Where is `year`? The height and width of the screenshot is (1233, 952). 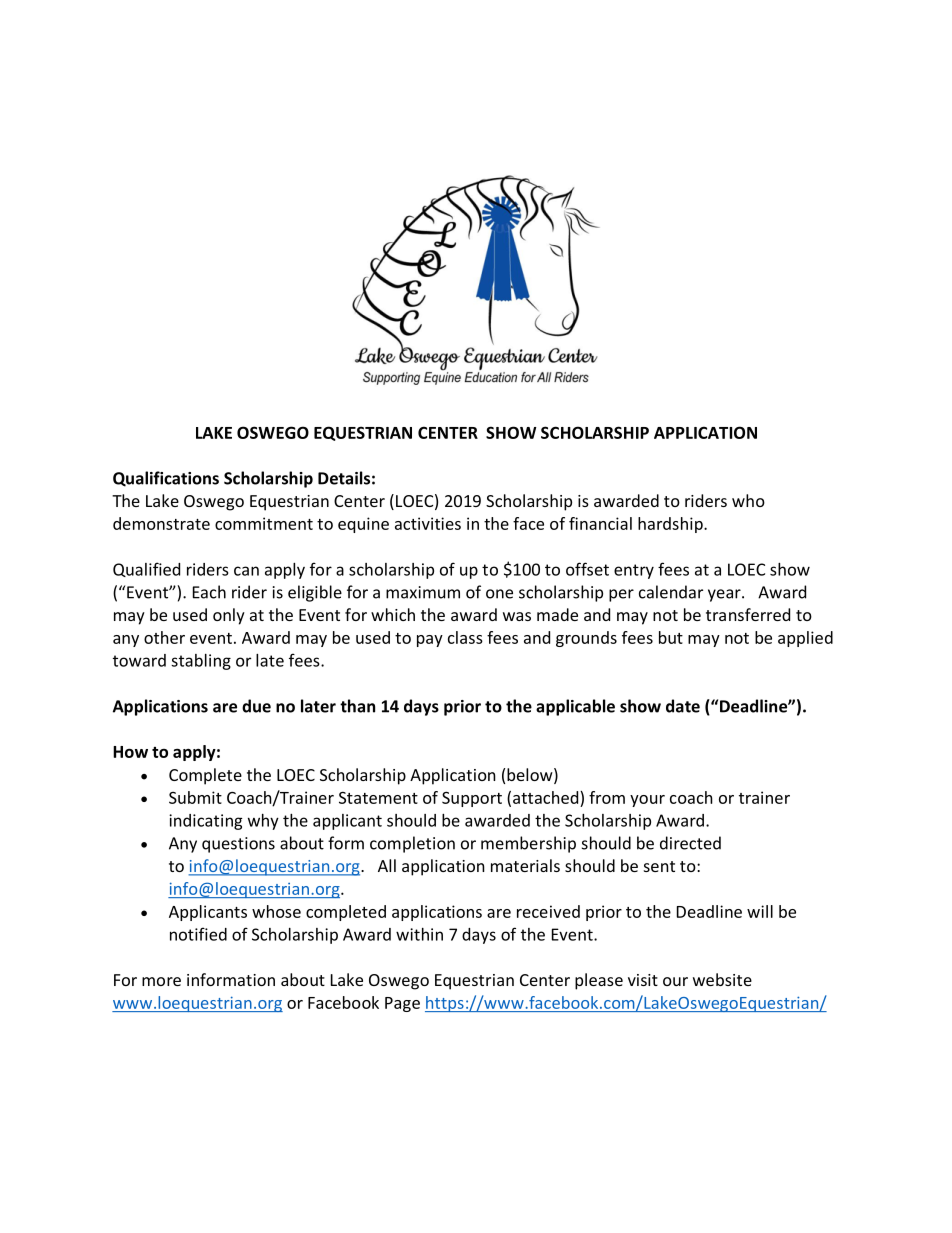
year is located at coordinates (725, 595).
